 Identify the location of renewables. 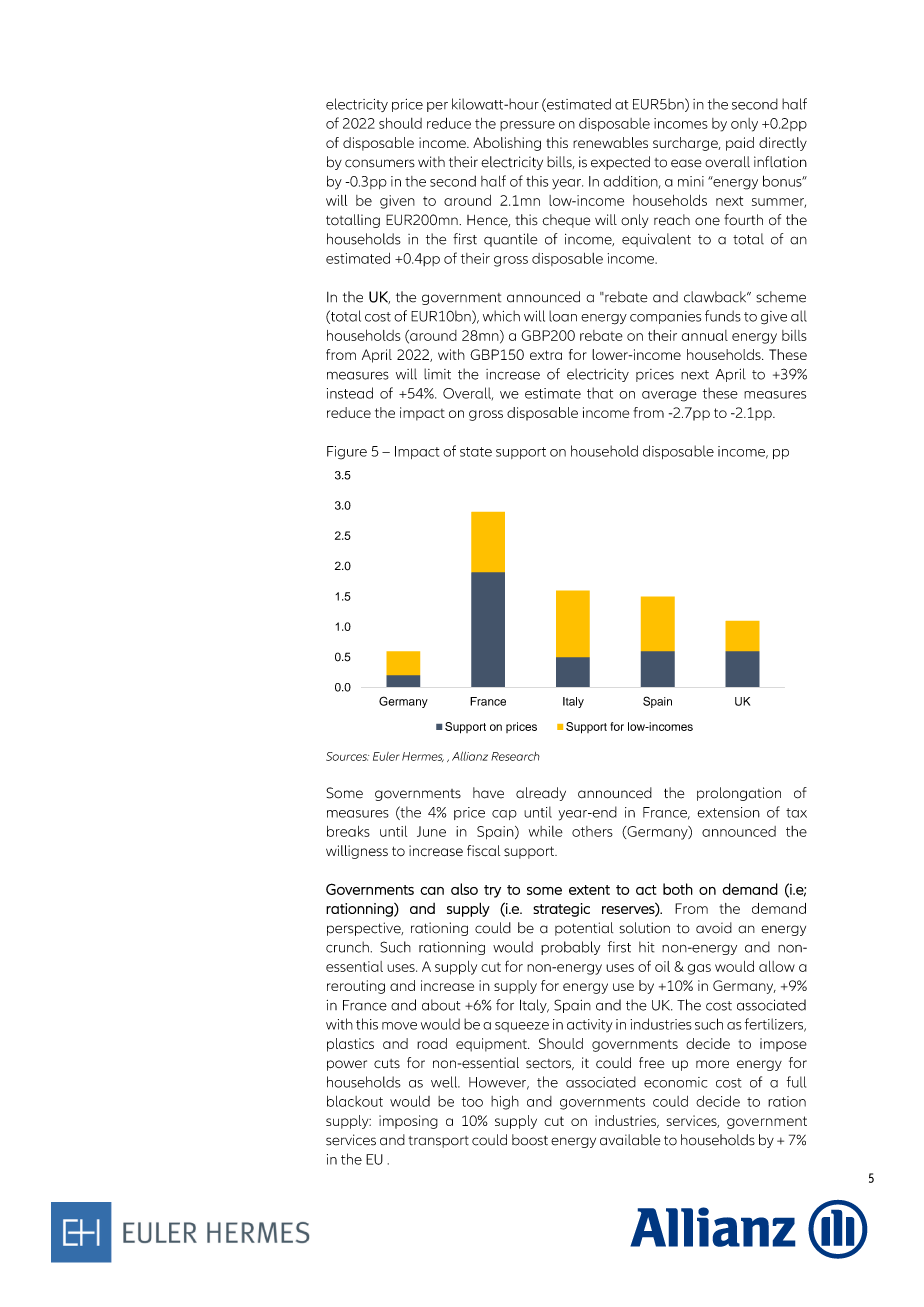
(610, 142).
